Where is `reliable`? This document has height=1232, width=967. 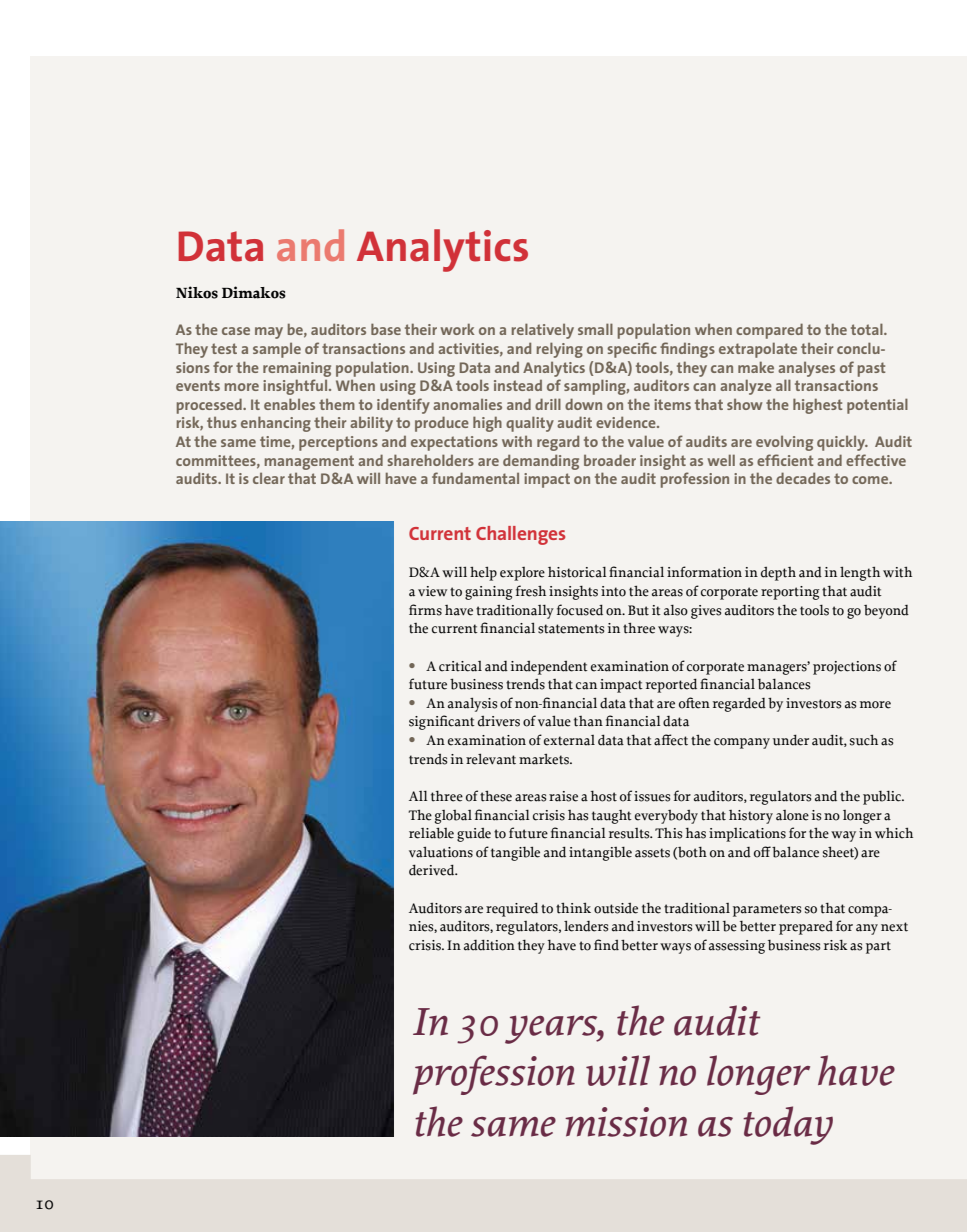
reliable is located at coordinates (431, 833).
